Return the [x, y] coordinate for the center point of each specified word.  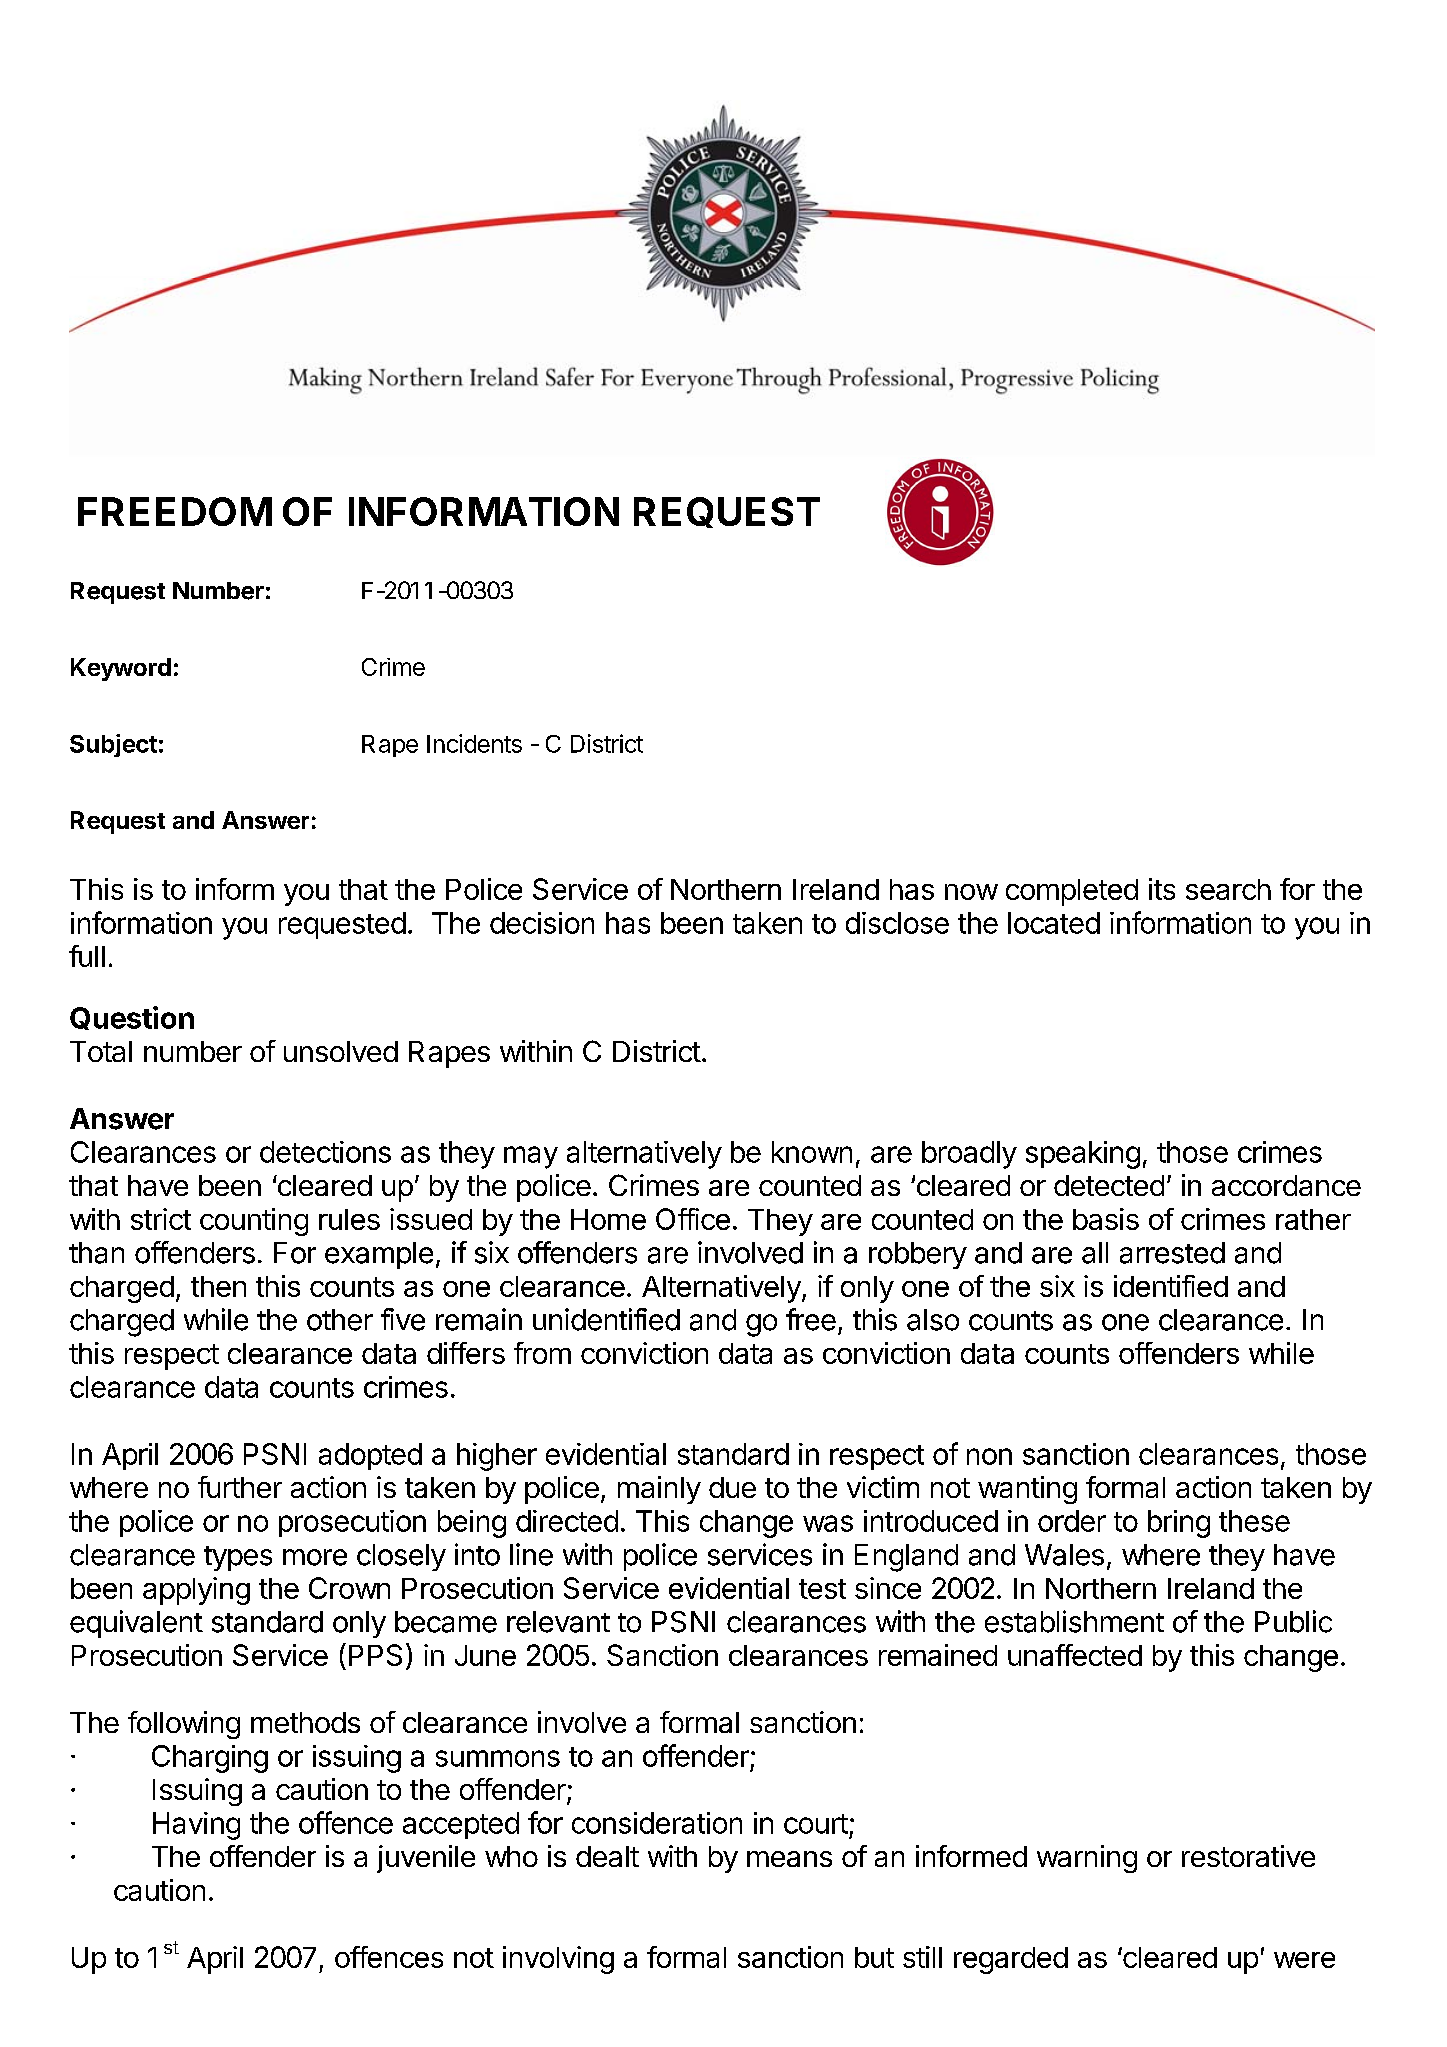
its [1162, 889]
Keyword [121, 669]
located [1054, 923]
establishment [1074, 1621]
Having [196, 1826]
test [822, 1589]
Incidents [474, 743]
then [218, 1286]
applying [196, 1591]
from [542, 1353]
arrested [1172, 1253]
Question [132, 1018]
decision [542, 923]
